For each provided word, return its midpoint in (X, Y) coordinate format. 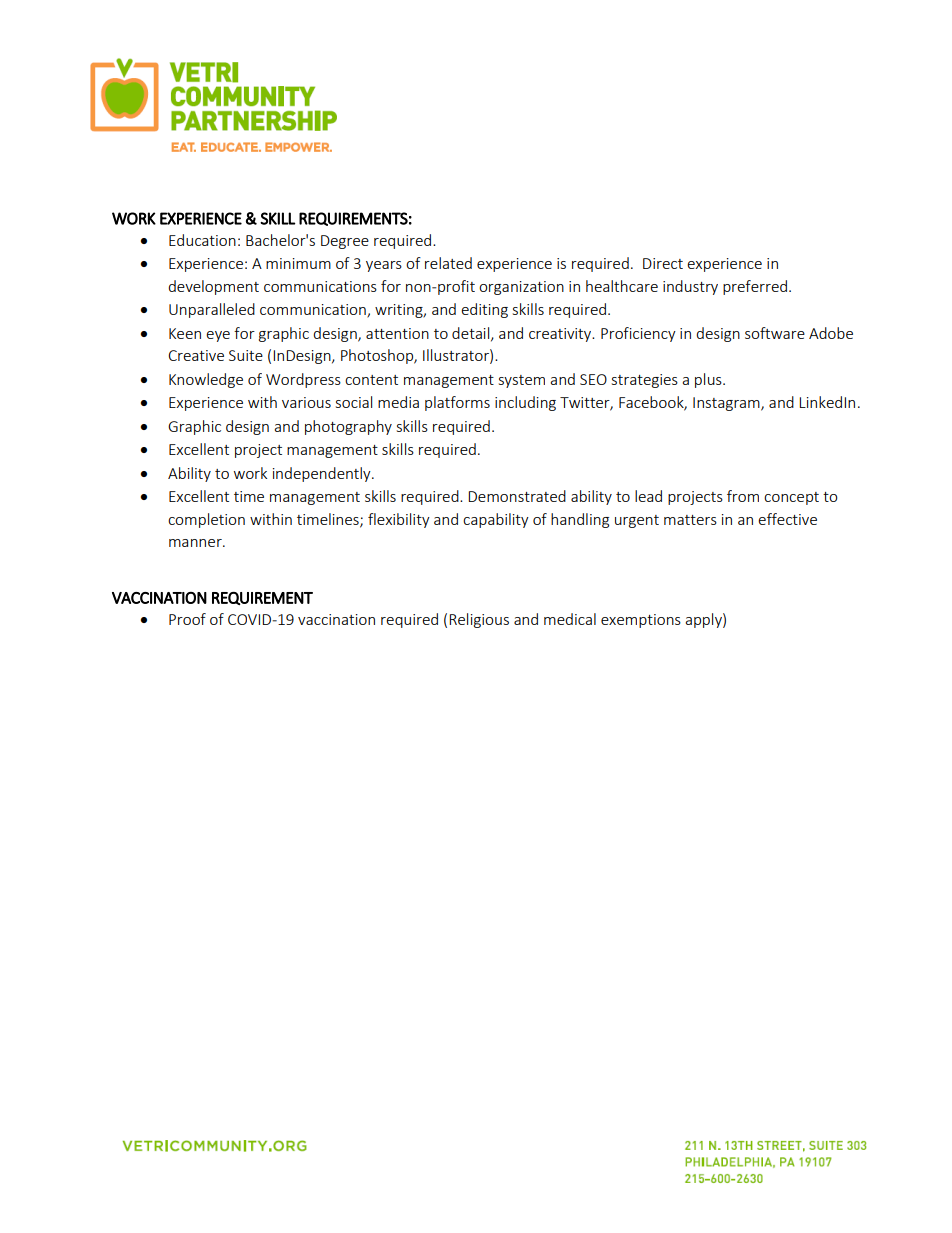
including (525, 403)
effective (787, 519)
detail (472, 334)
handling (580, 520)
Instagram (727, 404)
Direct (663, 263)
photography (348, 427)
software (775, 333)
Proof (187, 619)
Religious (479, 620)
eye (218, 336)
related (448, 263)
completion (206, 520)
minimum (298, 263)
